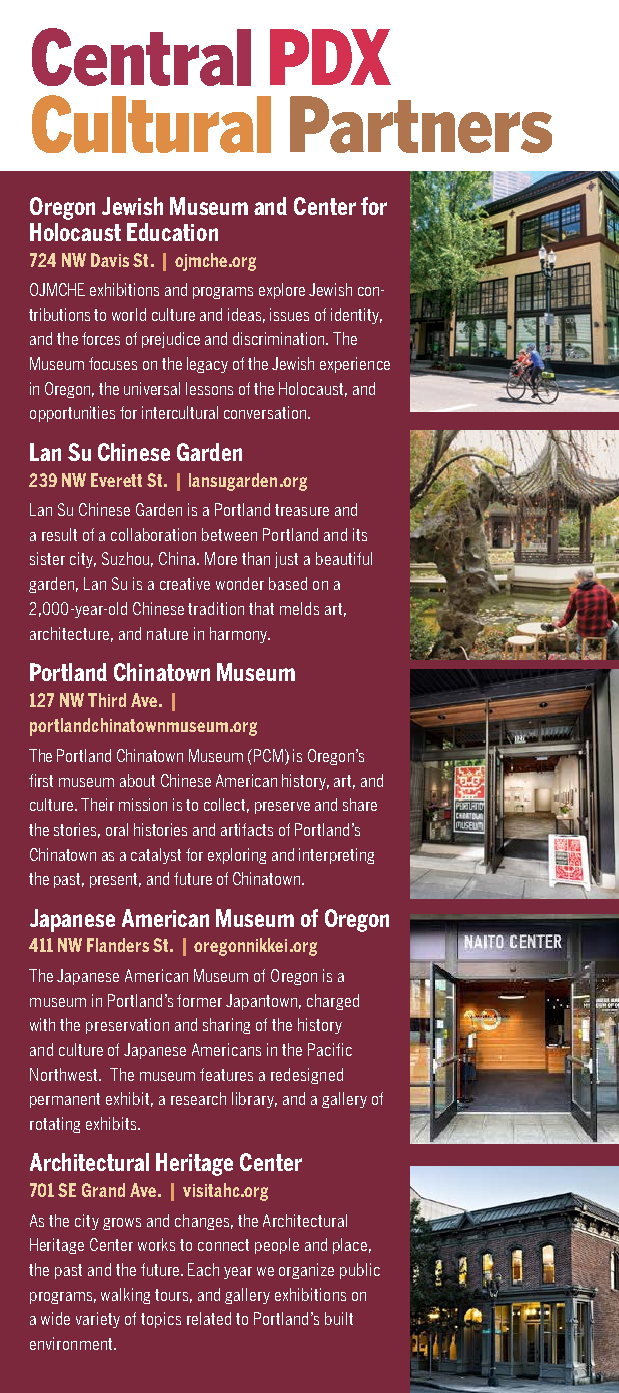  I want to click on variety, so click(98, 1320).
